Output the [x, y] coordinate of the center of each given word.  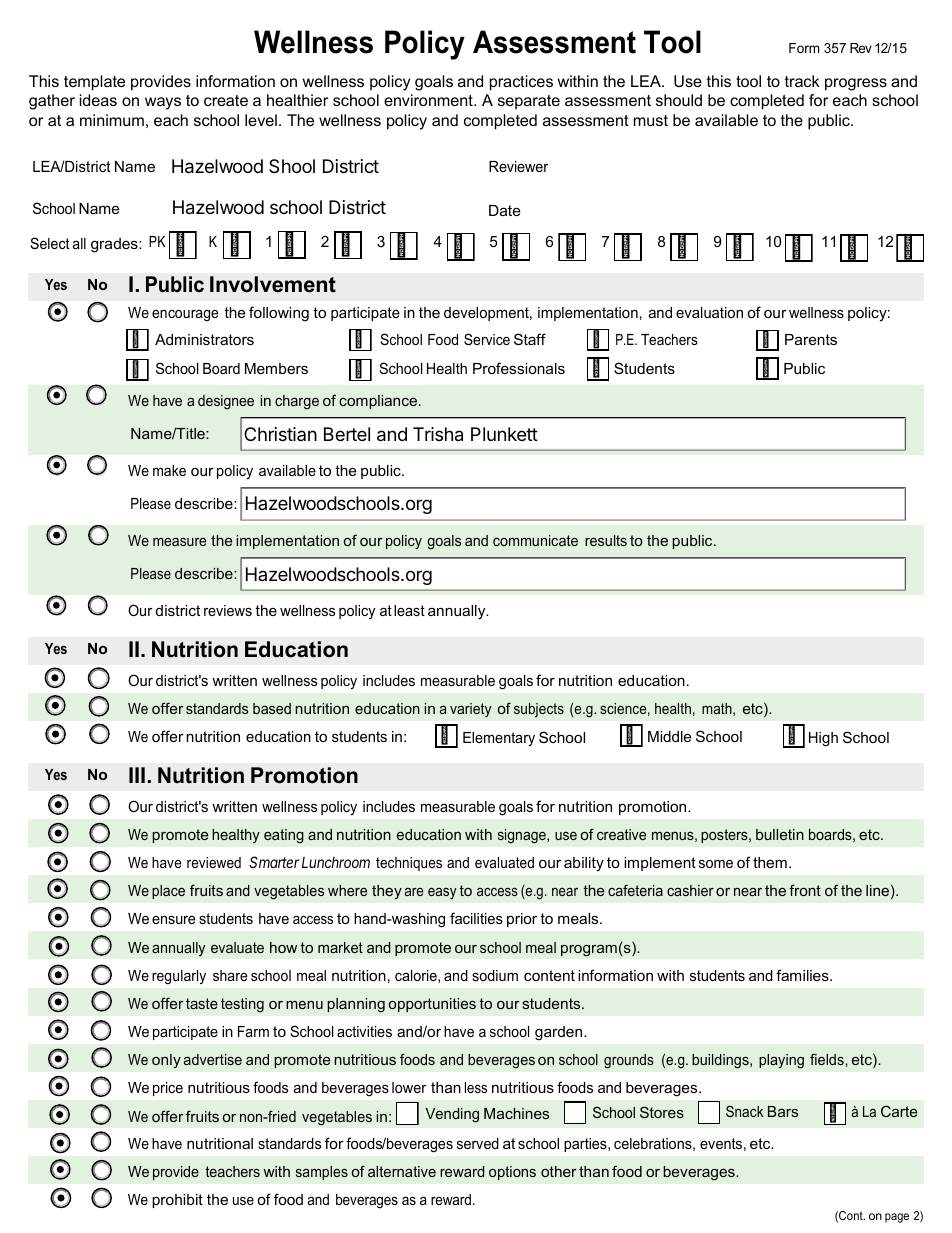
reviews [228, 610]
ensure [173, 919]
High [823, 739]
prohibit [177, 1201]
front [805, 890]
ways [163, 103]
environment [429, 100]
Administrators [204, 339]
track [802, 81]
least [409, 610]
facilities [476, 918]
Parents [811, 339]
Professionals [519, 368]
